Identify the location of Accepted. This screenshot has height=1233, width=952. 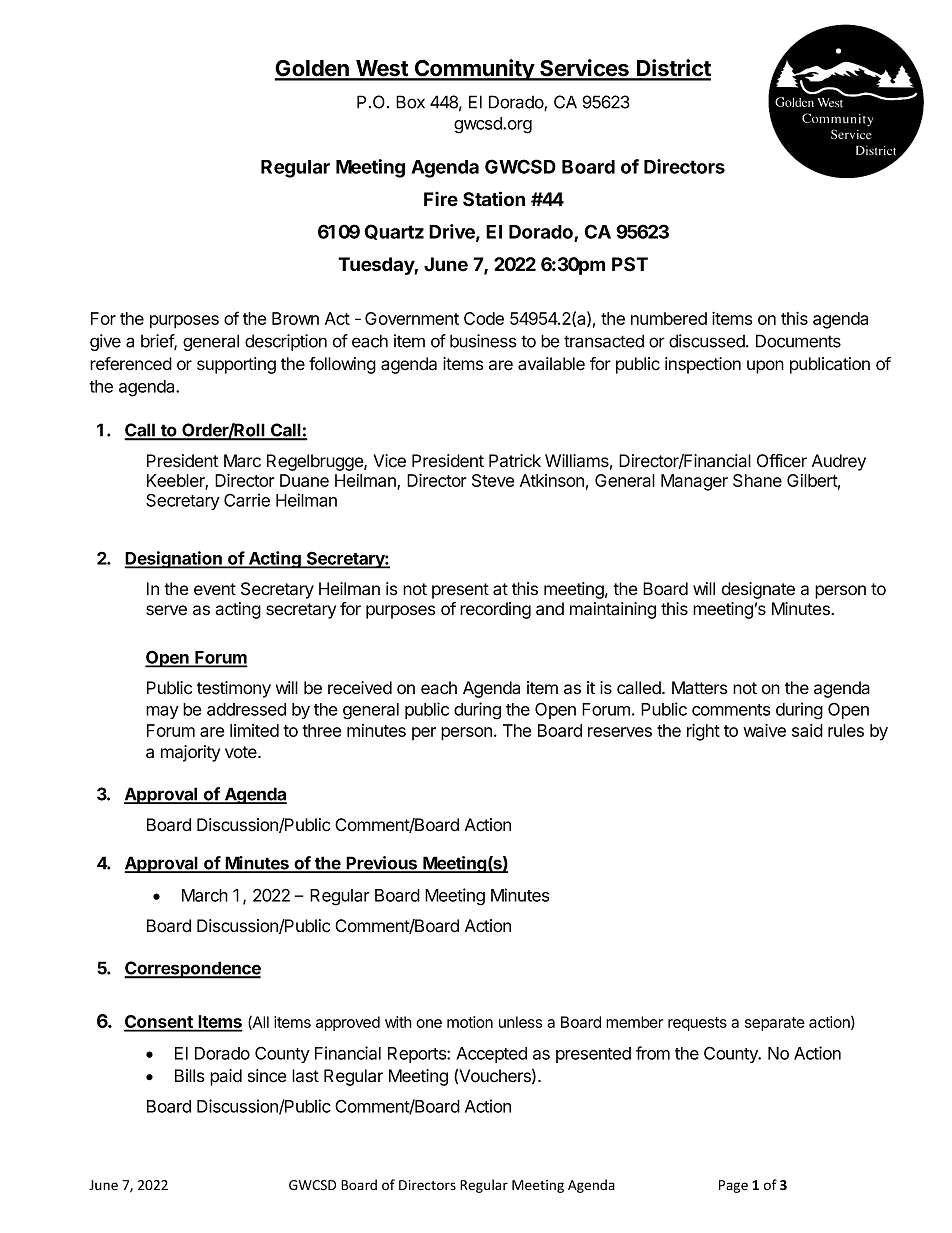
(491, 1055).
